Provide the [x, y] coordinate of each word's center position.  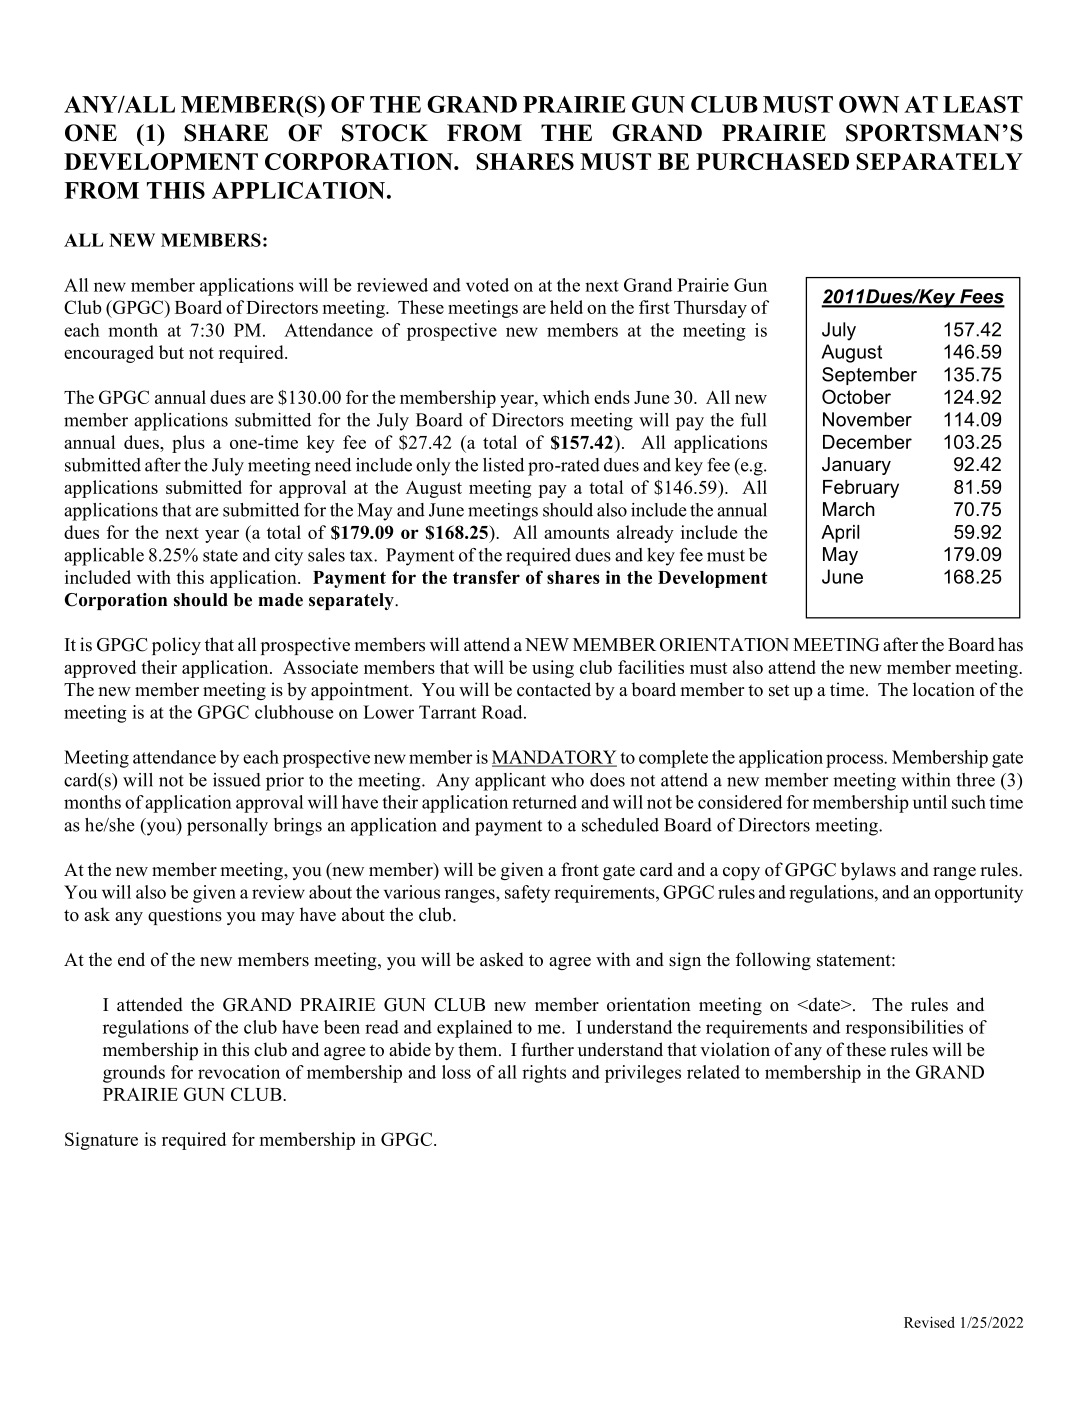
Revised [929, 1322]
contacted [554, 689]
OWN [869, 104]
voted [487, 285]
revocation [239, 1072]
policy [176, 646]
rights [544, 1074]
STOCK [385, 133]
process [855, 761]
